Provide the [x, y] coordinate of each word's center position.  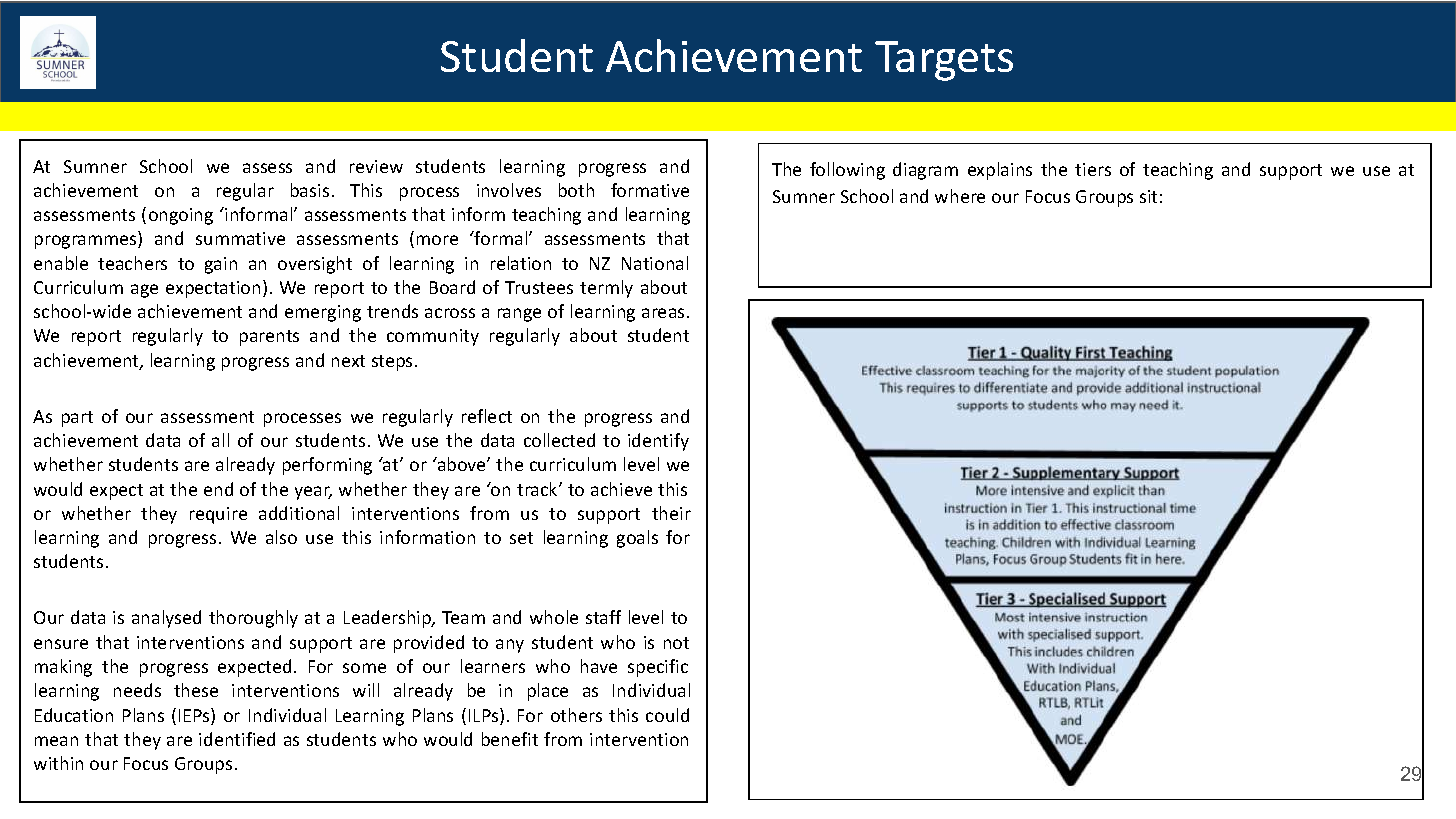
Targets [944, 61]
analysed [166, 619]
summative [240, 238]
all [220, 440]
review [376, 166]
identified [237, 739]
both [576, 190]
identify [658, 442]
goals [637, 539]
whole [554, 617]
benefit [510, 739]
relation [521, 263]
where [960, 196]
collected [559, 440]
